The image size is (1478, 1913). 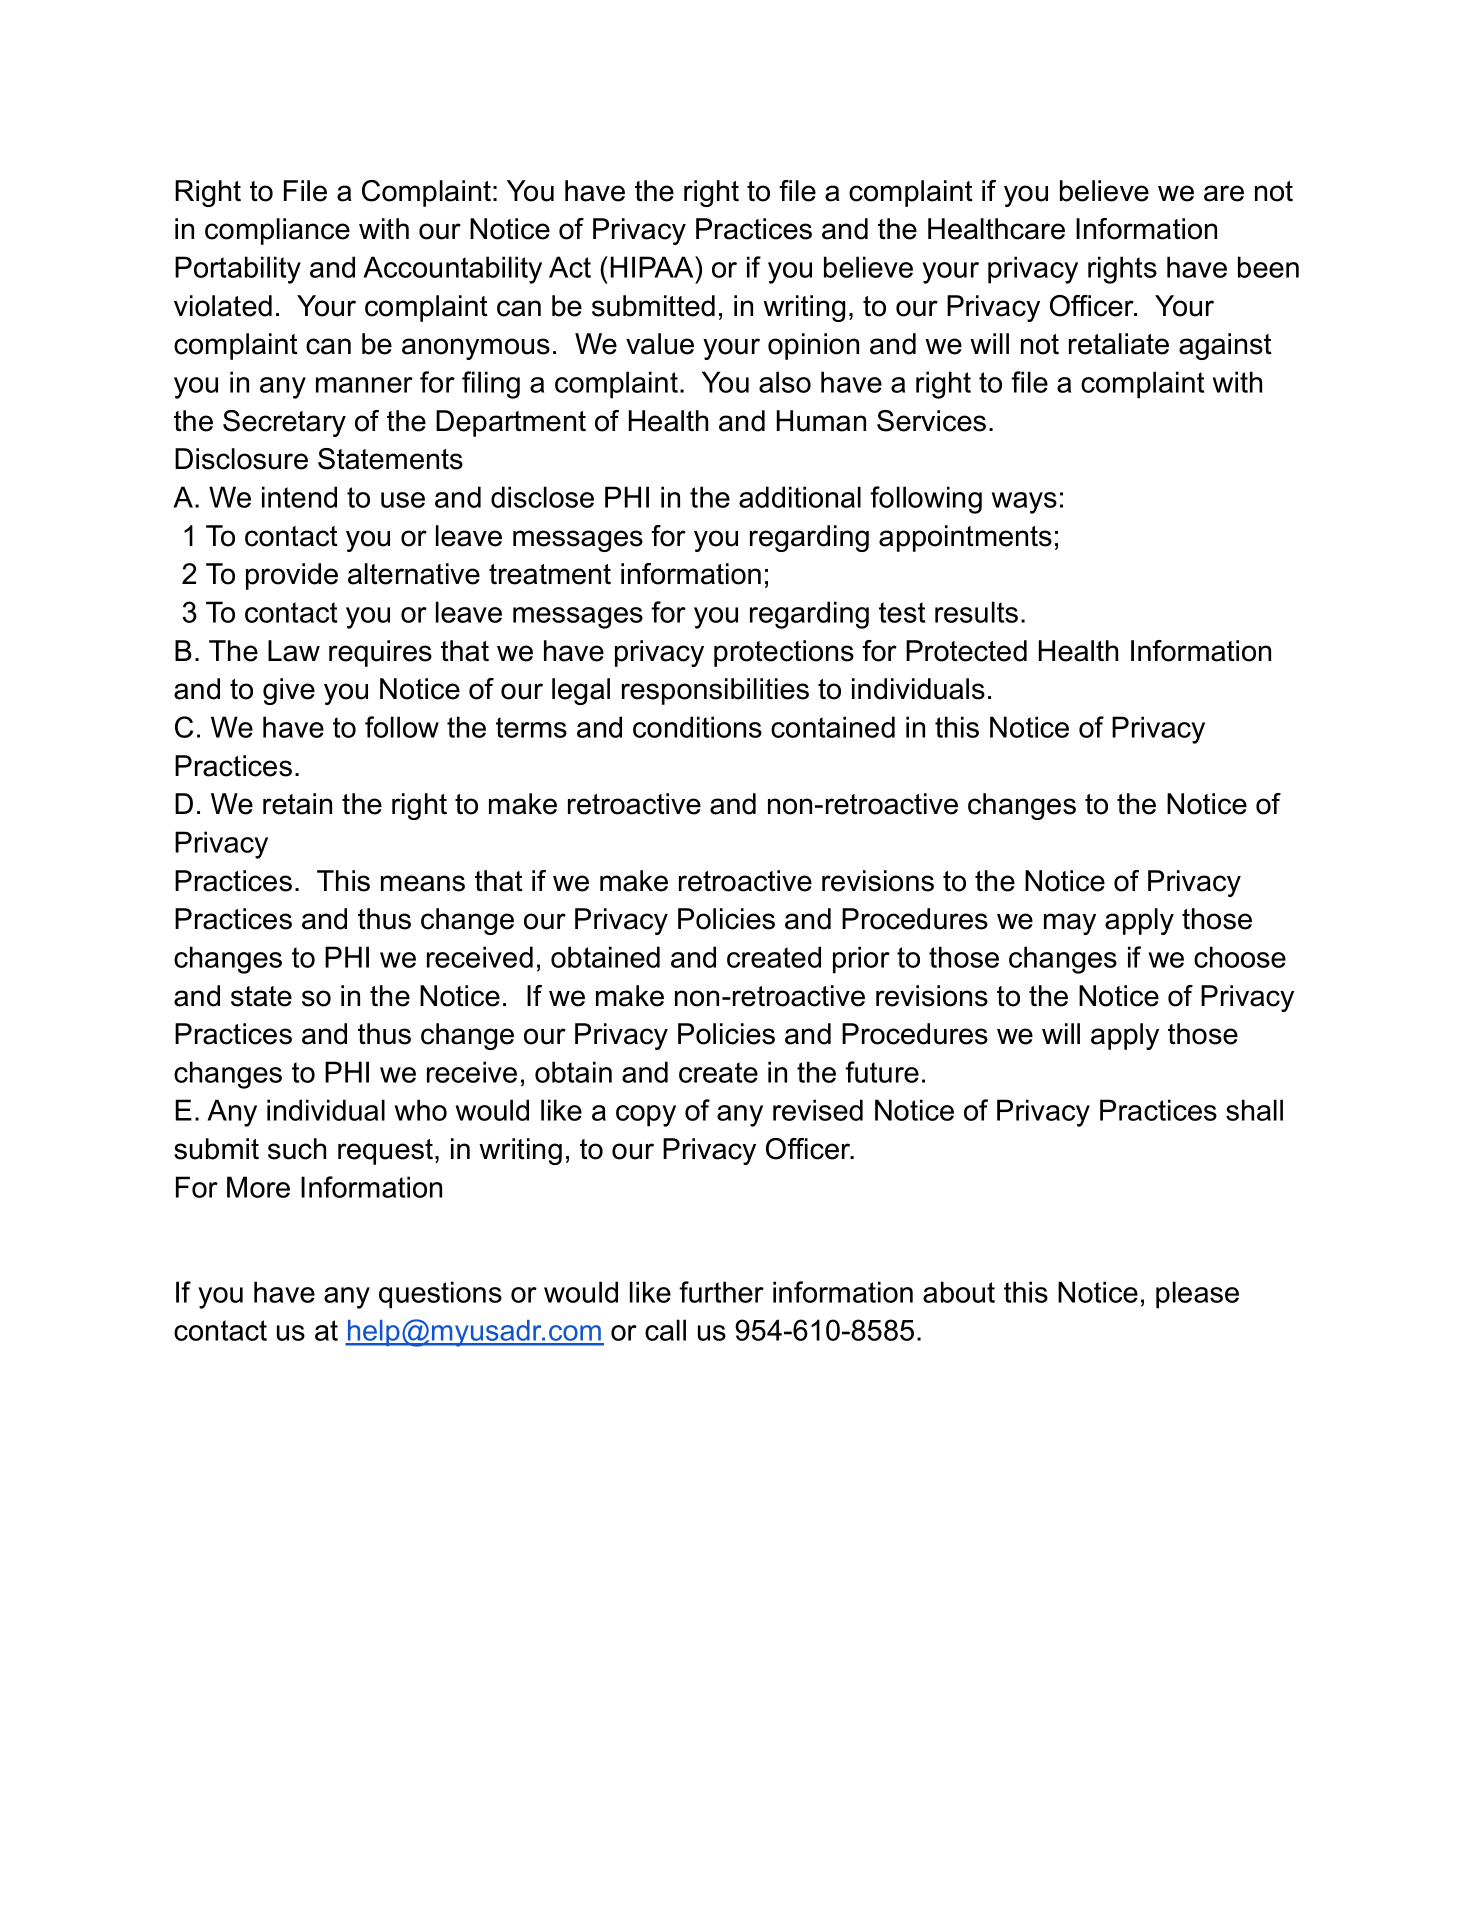 I want to click on HIPAA, so click(x=653, y=267).
